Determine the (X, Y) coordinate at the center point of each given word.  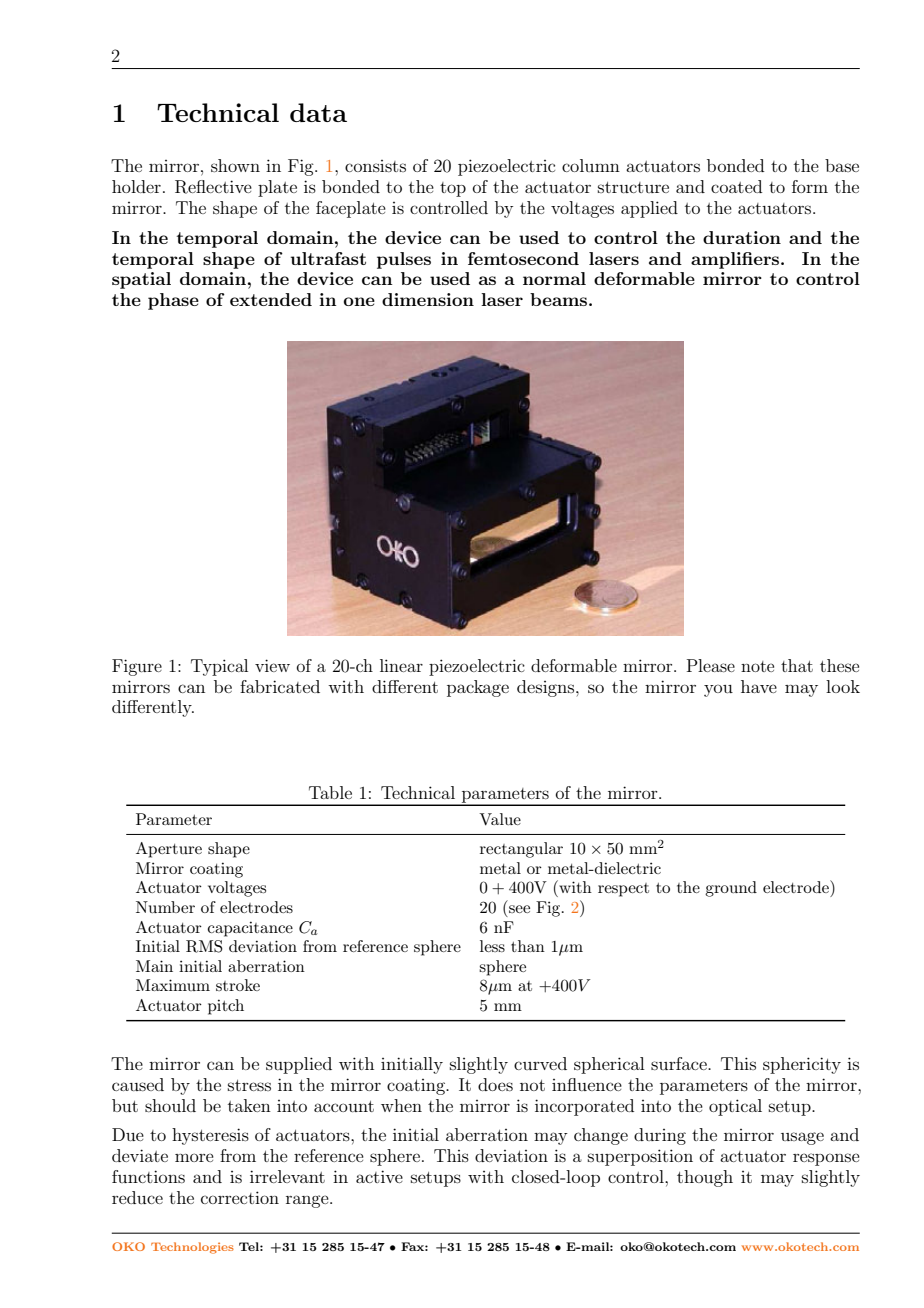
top (453, 189)
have (759, 686)
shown (235, 165)
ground (731, 889)
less (492, 946)
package (478, 688)
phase (173, 301)
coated (736, 186)
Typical (219, 667)
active (379, 1176)
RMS (204, 946)
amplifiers (736, 260)
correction (240, 1197)
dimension (428, 299)
